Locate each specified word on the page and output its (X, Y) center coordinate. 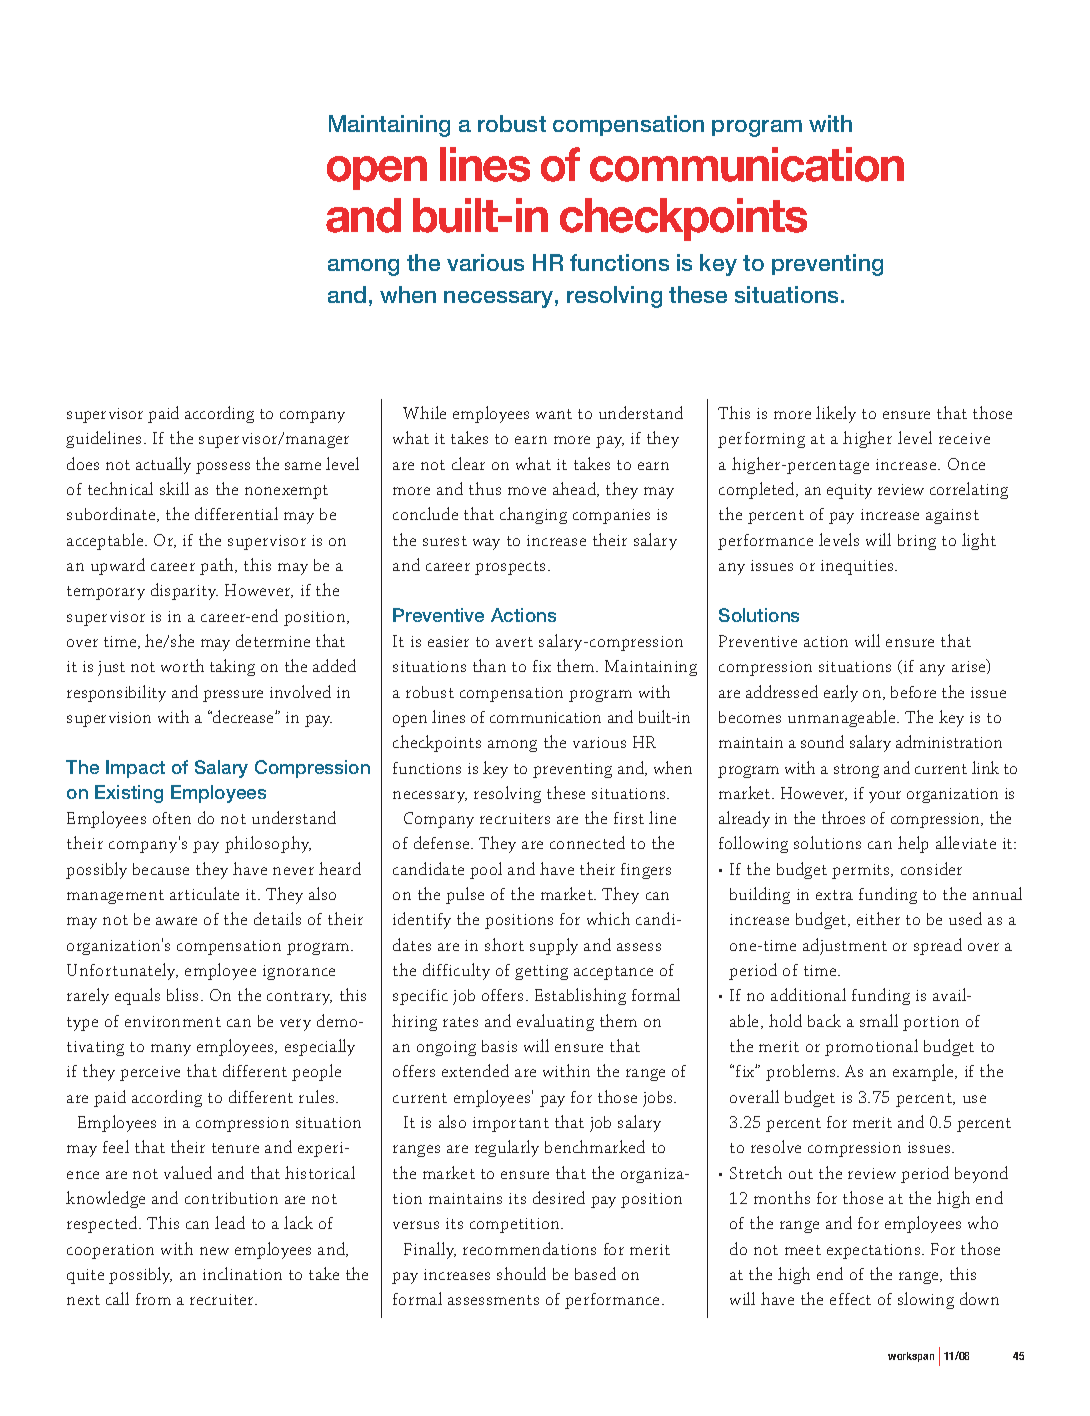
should (521, 1273)
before (913, 692)
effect (850, 1299)
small (879, 1020)
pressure (233, 696)
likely (836, 414)
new (214, 1251)
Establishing (580, 996)
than (489, 665)
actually (163, 465)
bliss (182, 994)
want (554, 414)
